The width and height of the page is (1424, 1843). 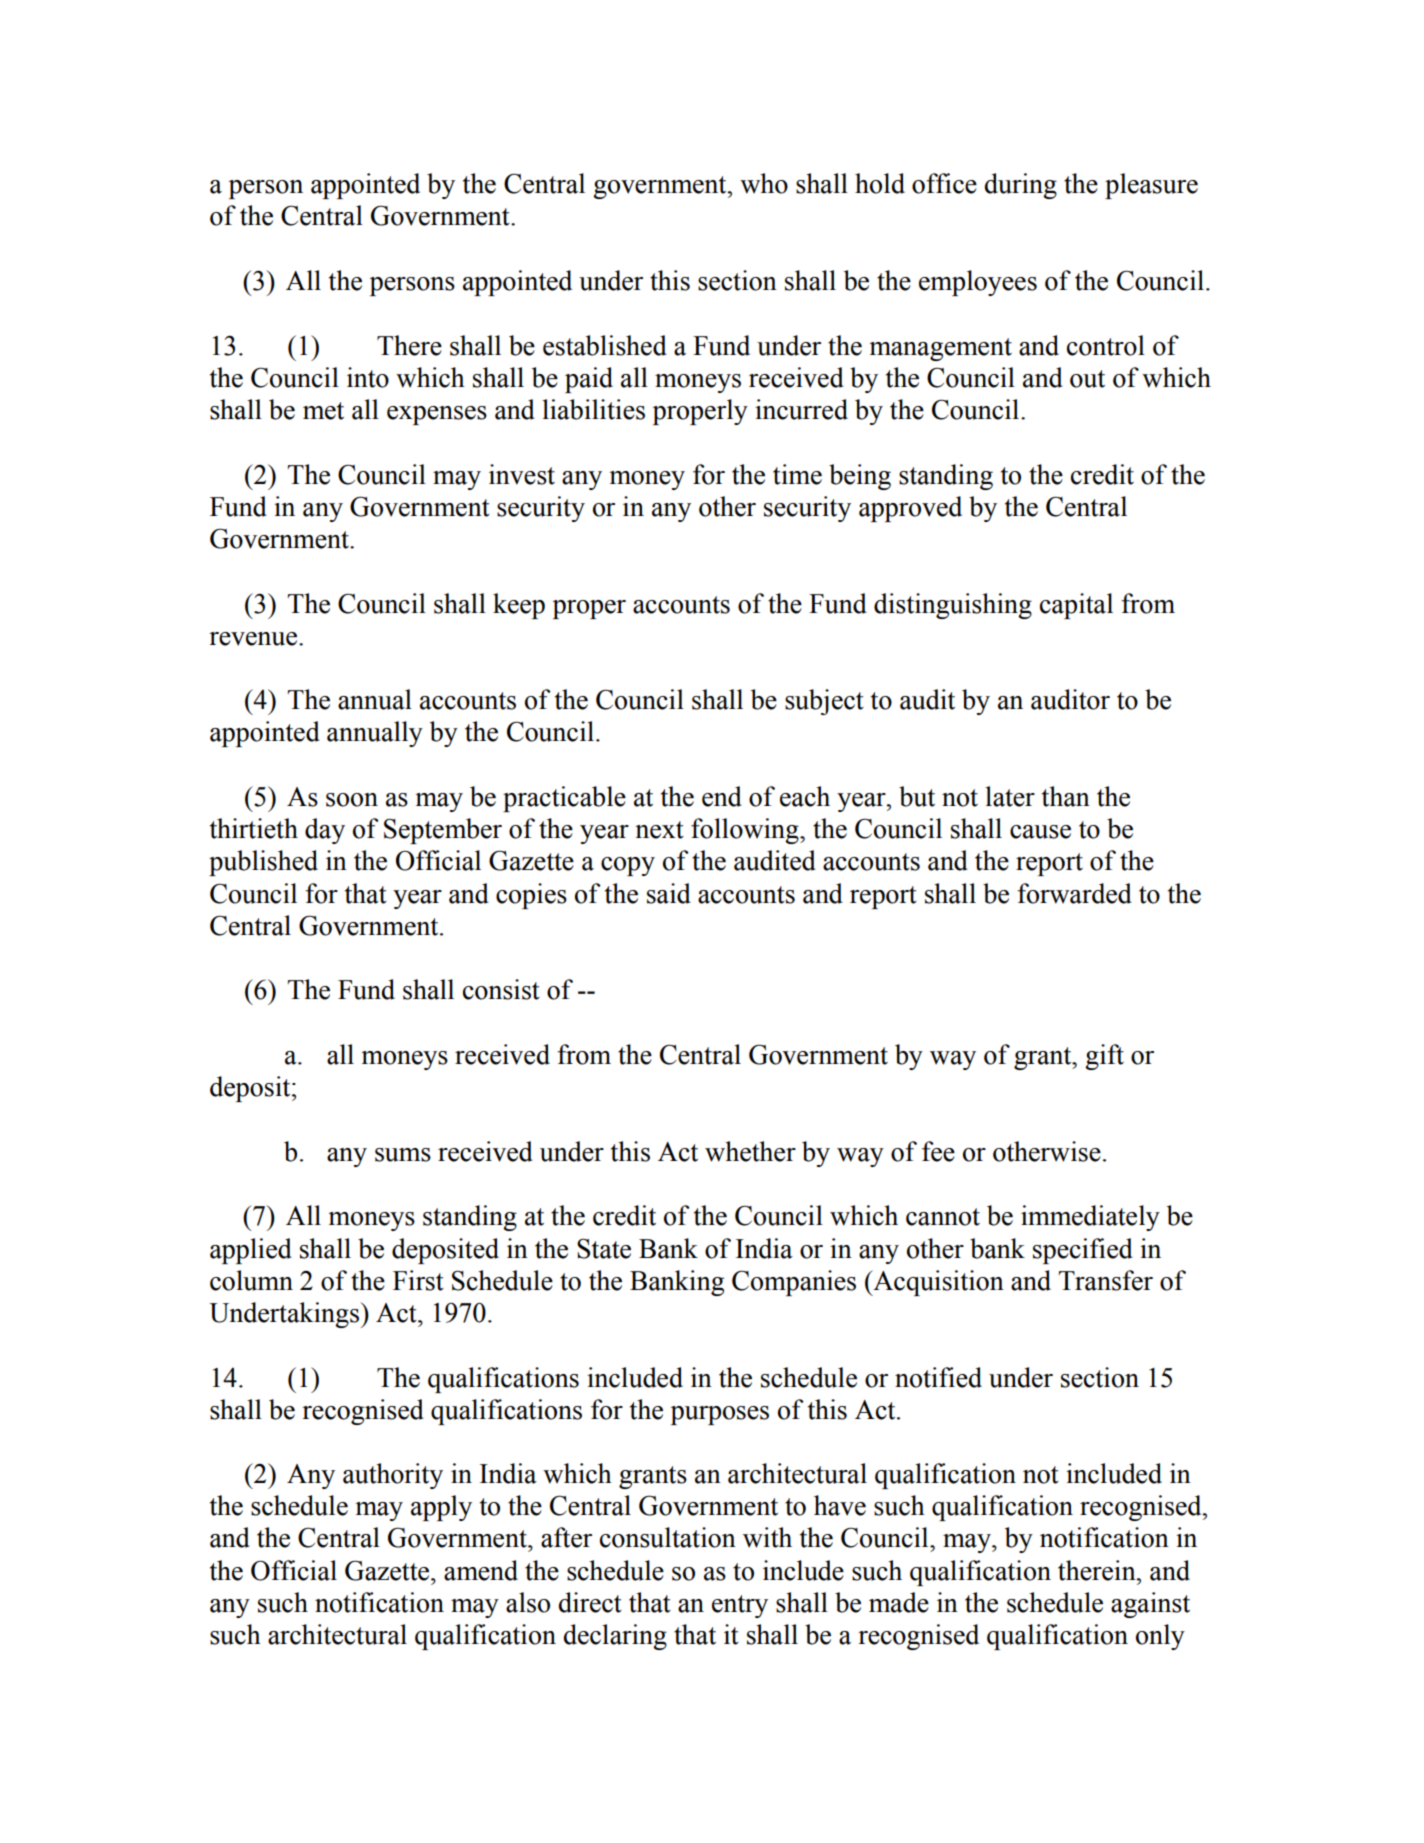 I want to click on amend, so click(x=481, y=1570).
